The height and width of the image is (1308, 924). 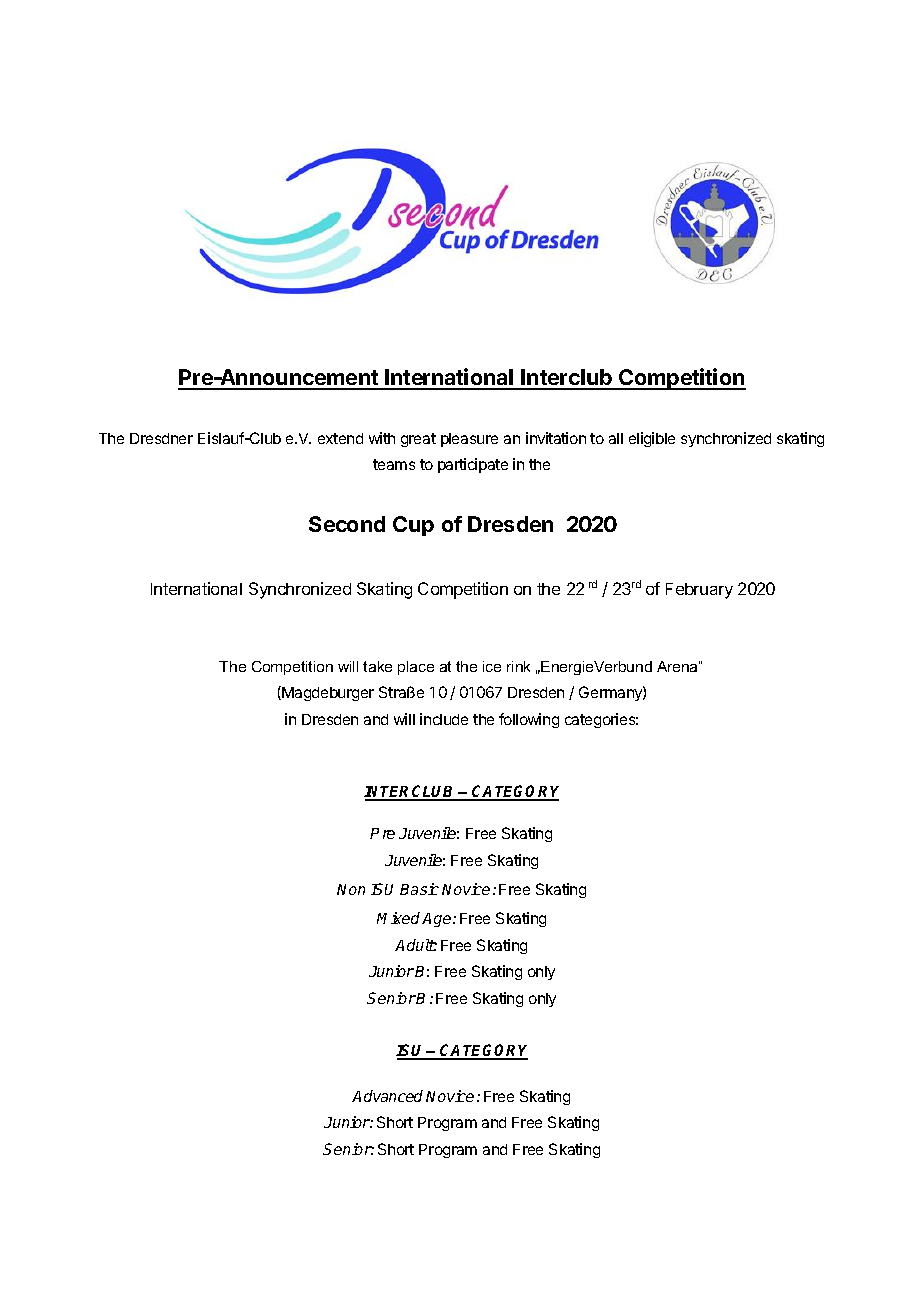 What do you see at coordinates (387, 1096) in the image?
I see `Advanced` at bounding box center [387, 1096].
